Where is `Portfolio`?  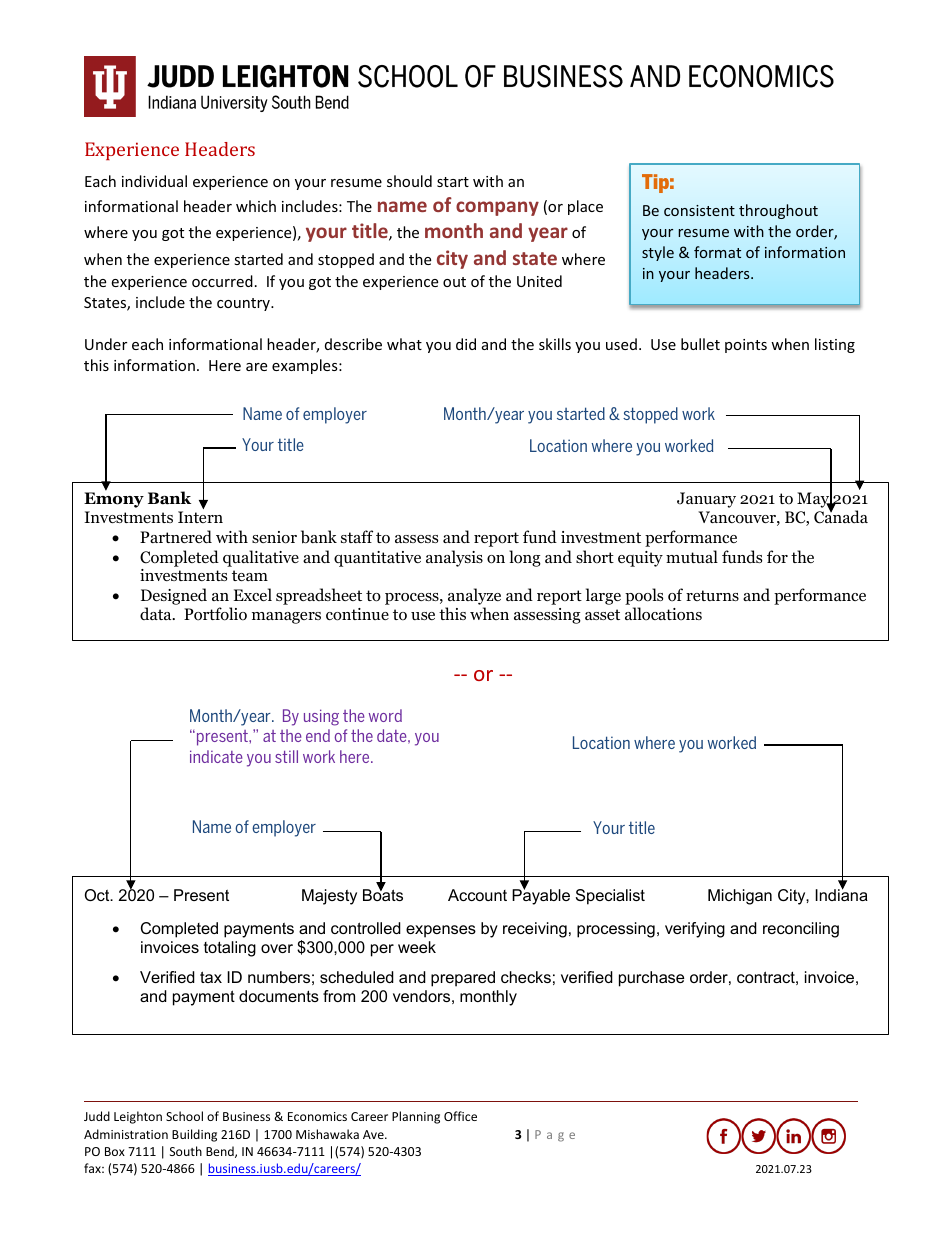
Portfolio is located at coordinates (215, 614).
